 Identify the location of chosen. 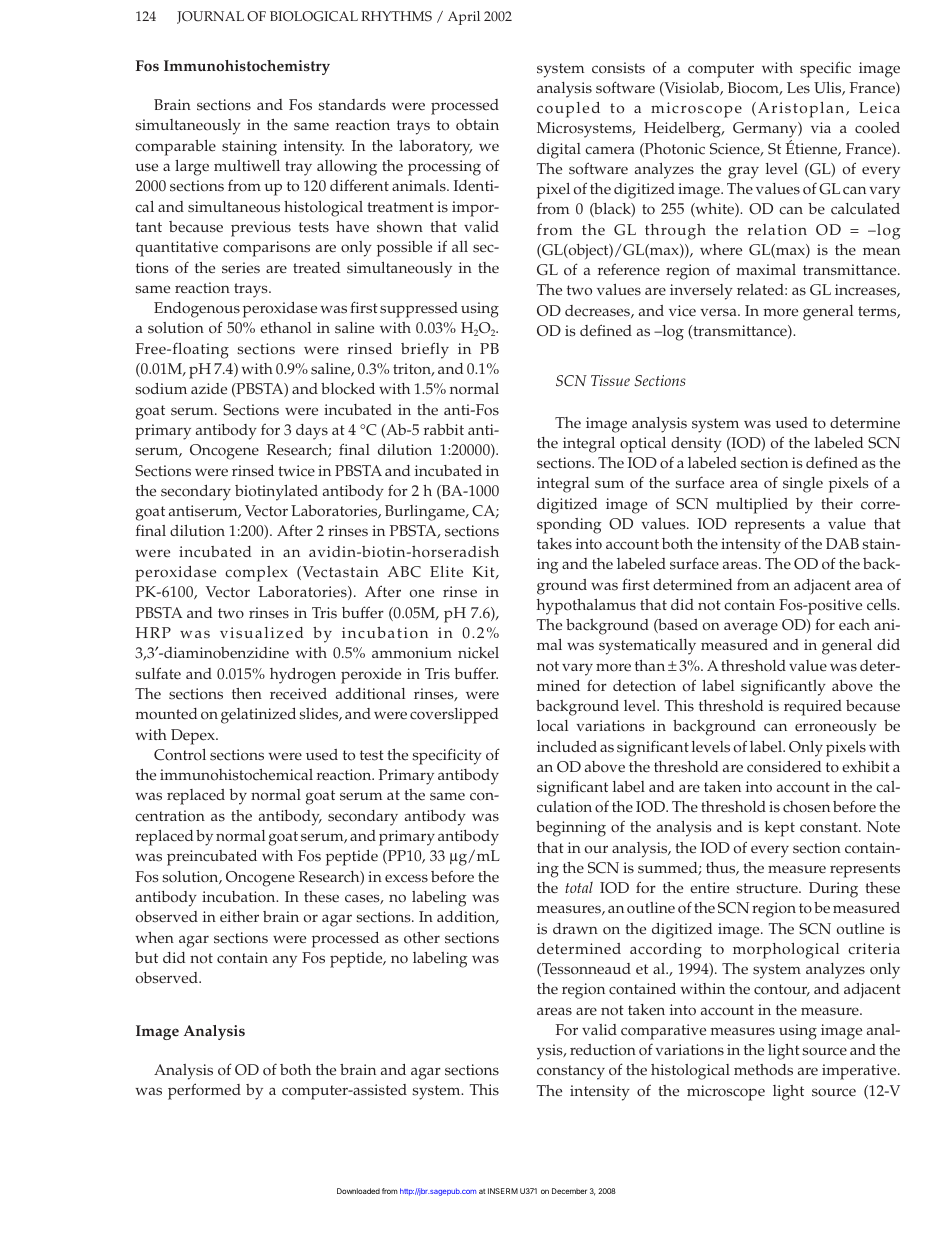
(806, 807).
